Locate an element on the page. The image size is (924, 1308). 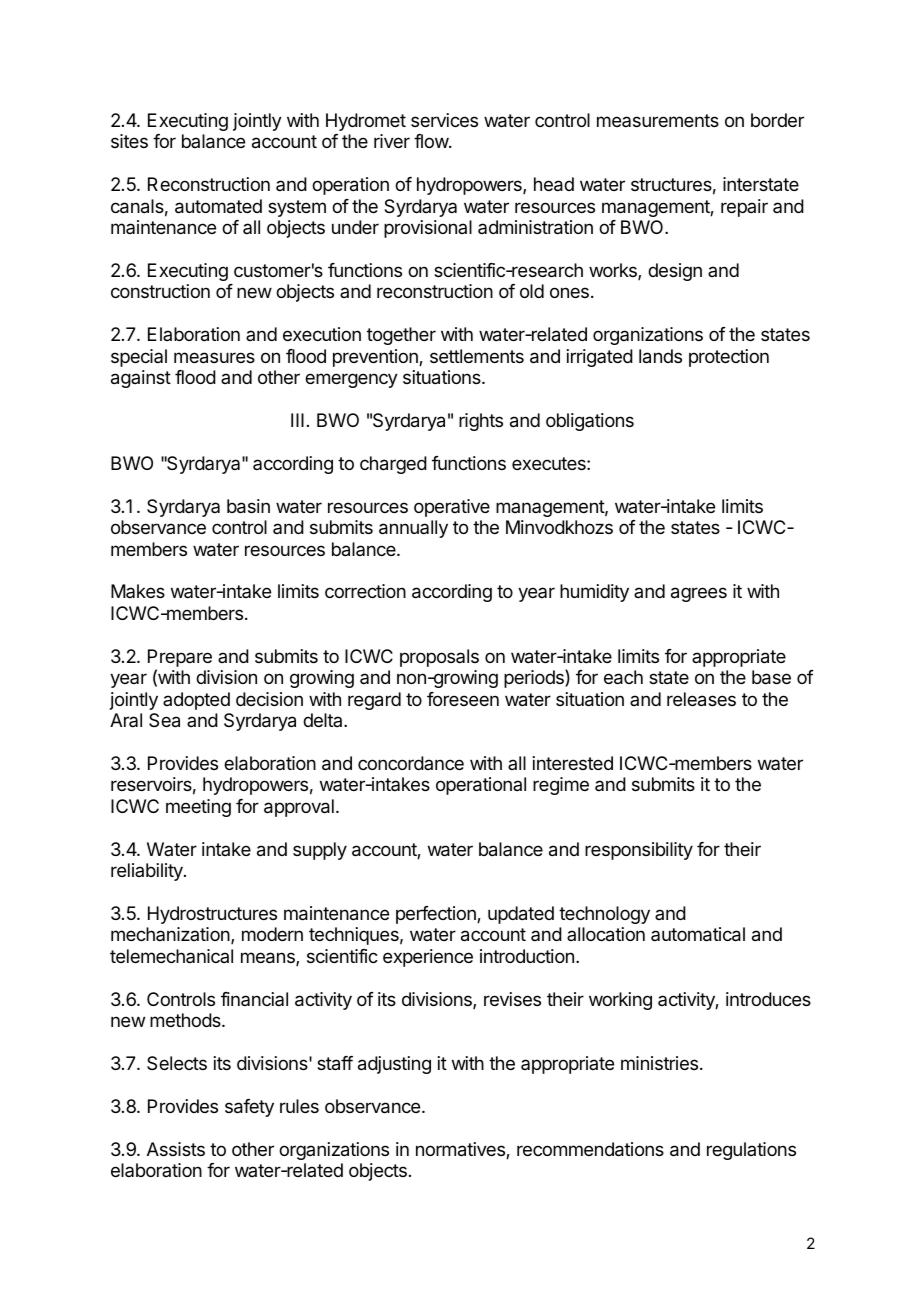
adopted is located at coordinates (196, 701).
